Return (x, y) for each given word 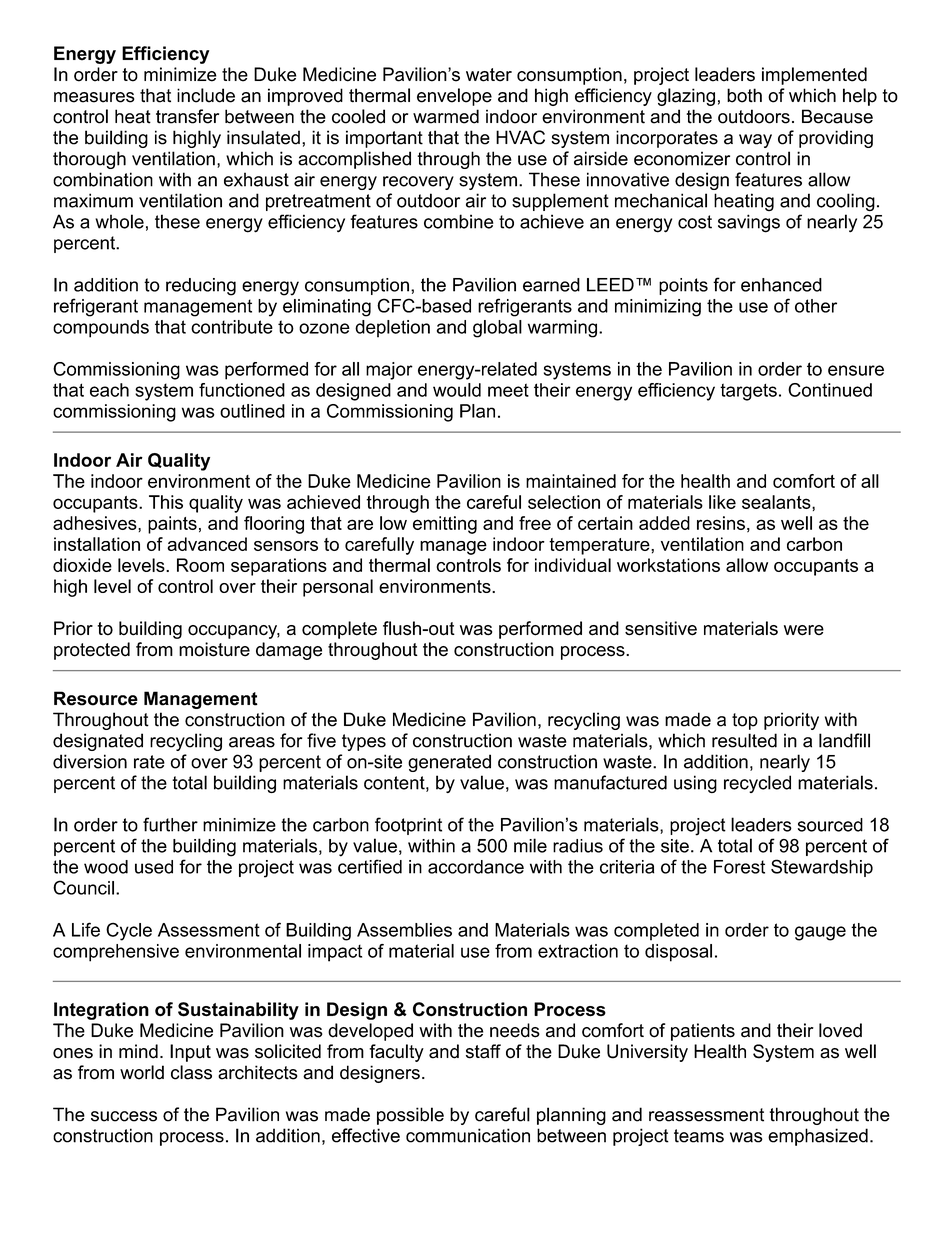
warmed (446, 116)
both (744, 95)
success (124, 1116)
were (804, 630)
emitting (445, 525)
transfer (187, 116)
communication (468, 1135)
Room (200, 565)
